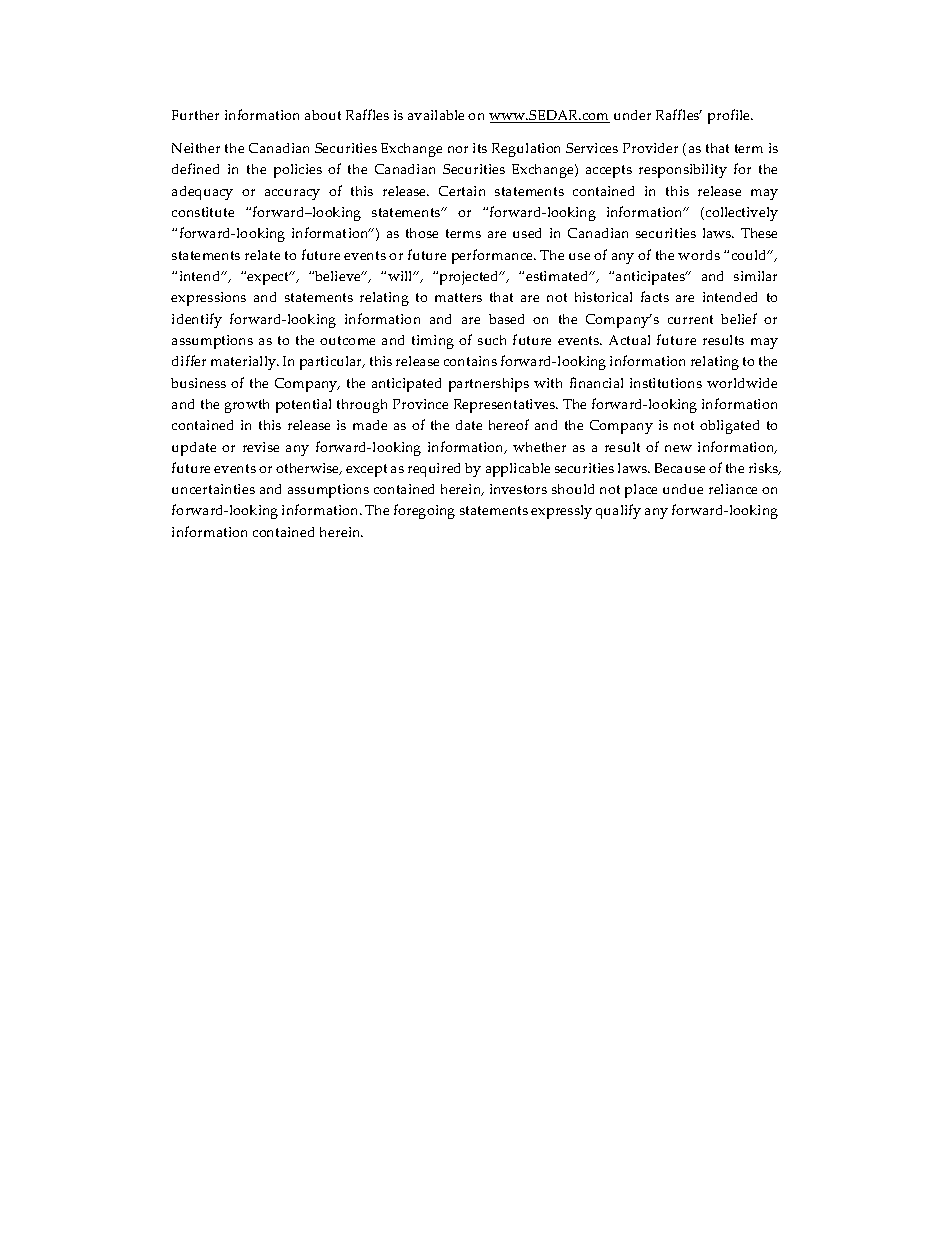 This screenshot has width=952, height=1233. I want to click on undue, so click(683, 489).
